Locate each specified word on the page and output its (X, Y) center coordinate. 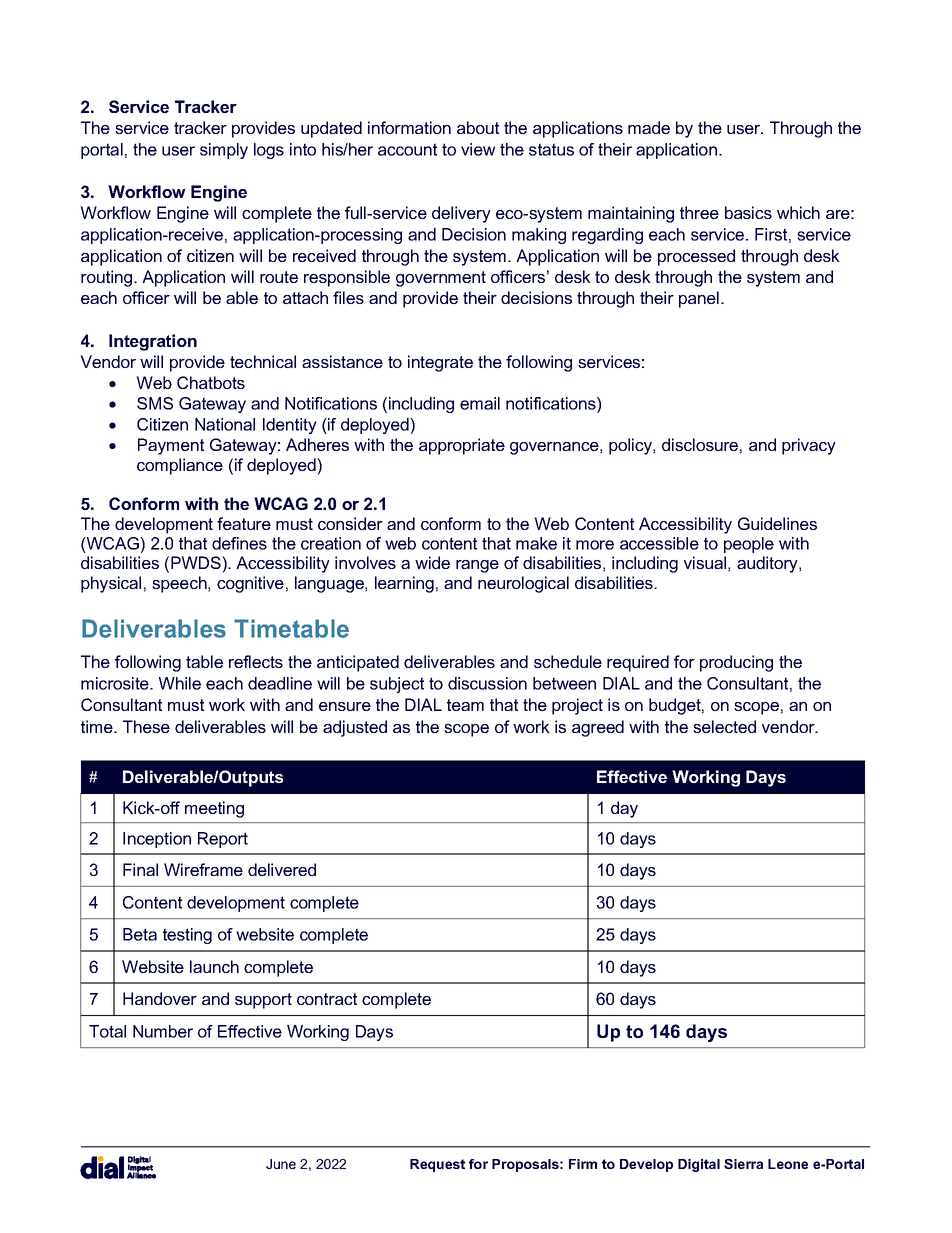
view (478, 149)
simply (224, 151)
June (281, 1164)
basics (748, 212)
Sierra (743, 1164)
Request (437, 1165)
